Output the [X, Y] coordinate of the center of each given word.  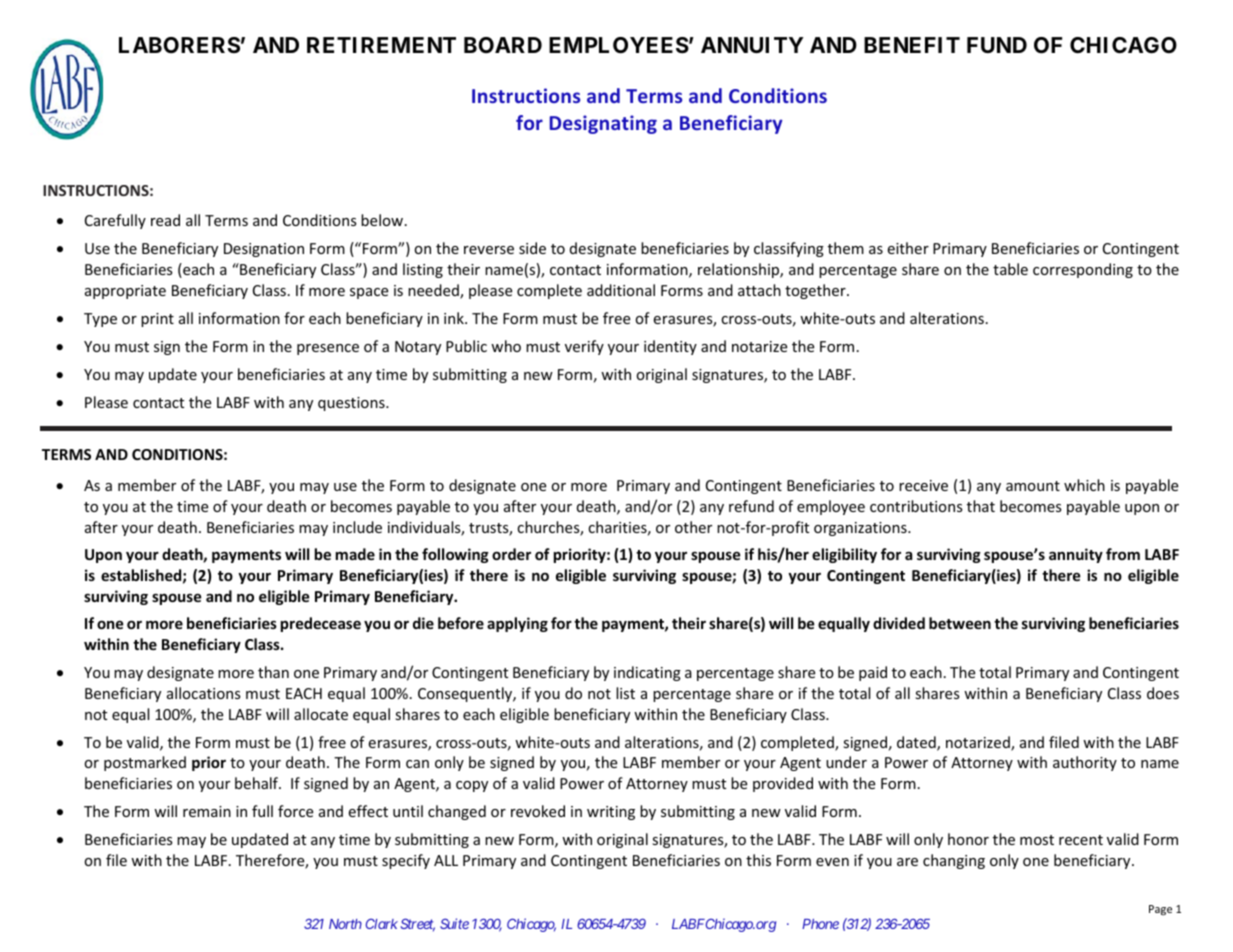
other [693, 527]
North [345, 924]
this [758, 860]
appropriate [125, 292]
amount [1033, 486]
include [357, 527]
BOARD [503, 45]
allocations [204, 693]
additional [621, 290]
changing [954, 861]
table [1010, 269]
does [1163, 693]
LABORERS [179, 45]
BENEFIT [912, 45]
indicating [647, 673]
